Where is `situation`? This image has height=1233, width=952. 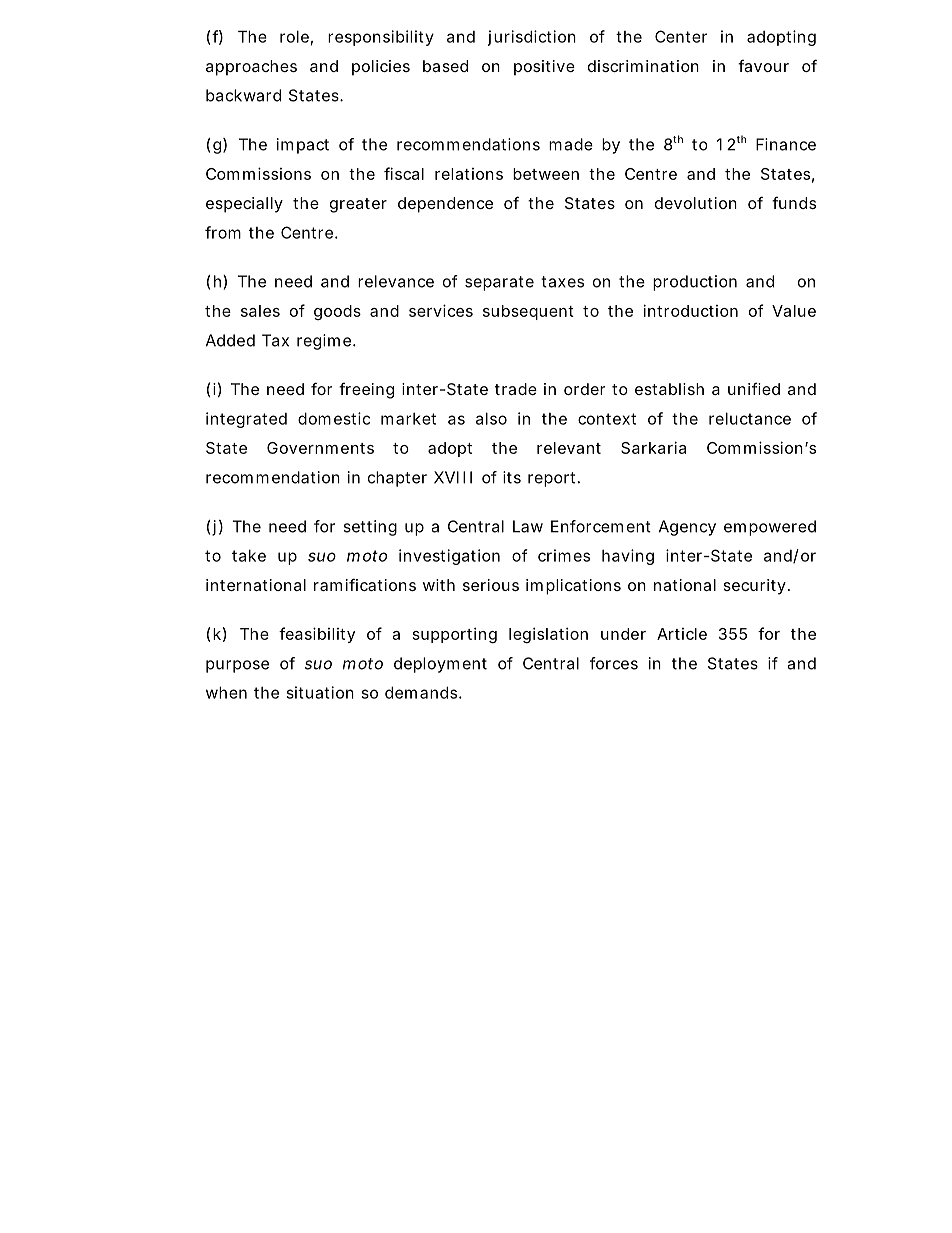
situation is located at coordinates (320, 692).
